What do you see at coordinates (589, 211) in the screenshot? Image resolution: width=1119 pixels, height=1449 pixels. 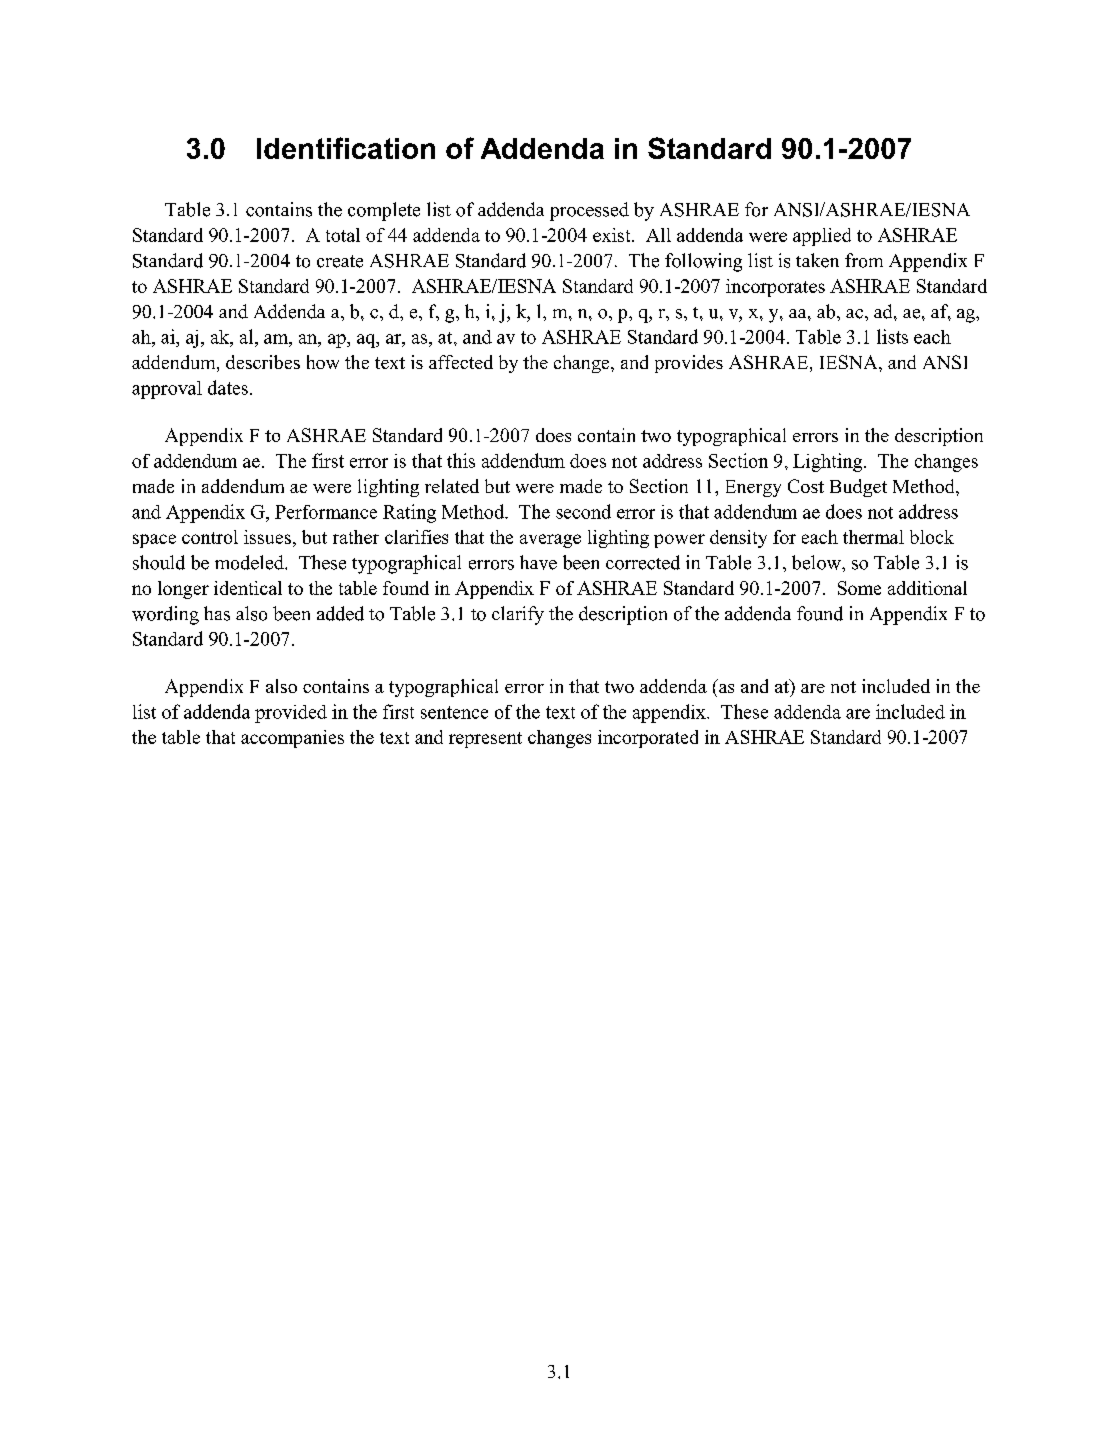 I see `processed` at bounding box center [589, 211].
